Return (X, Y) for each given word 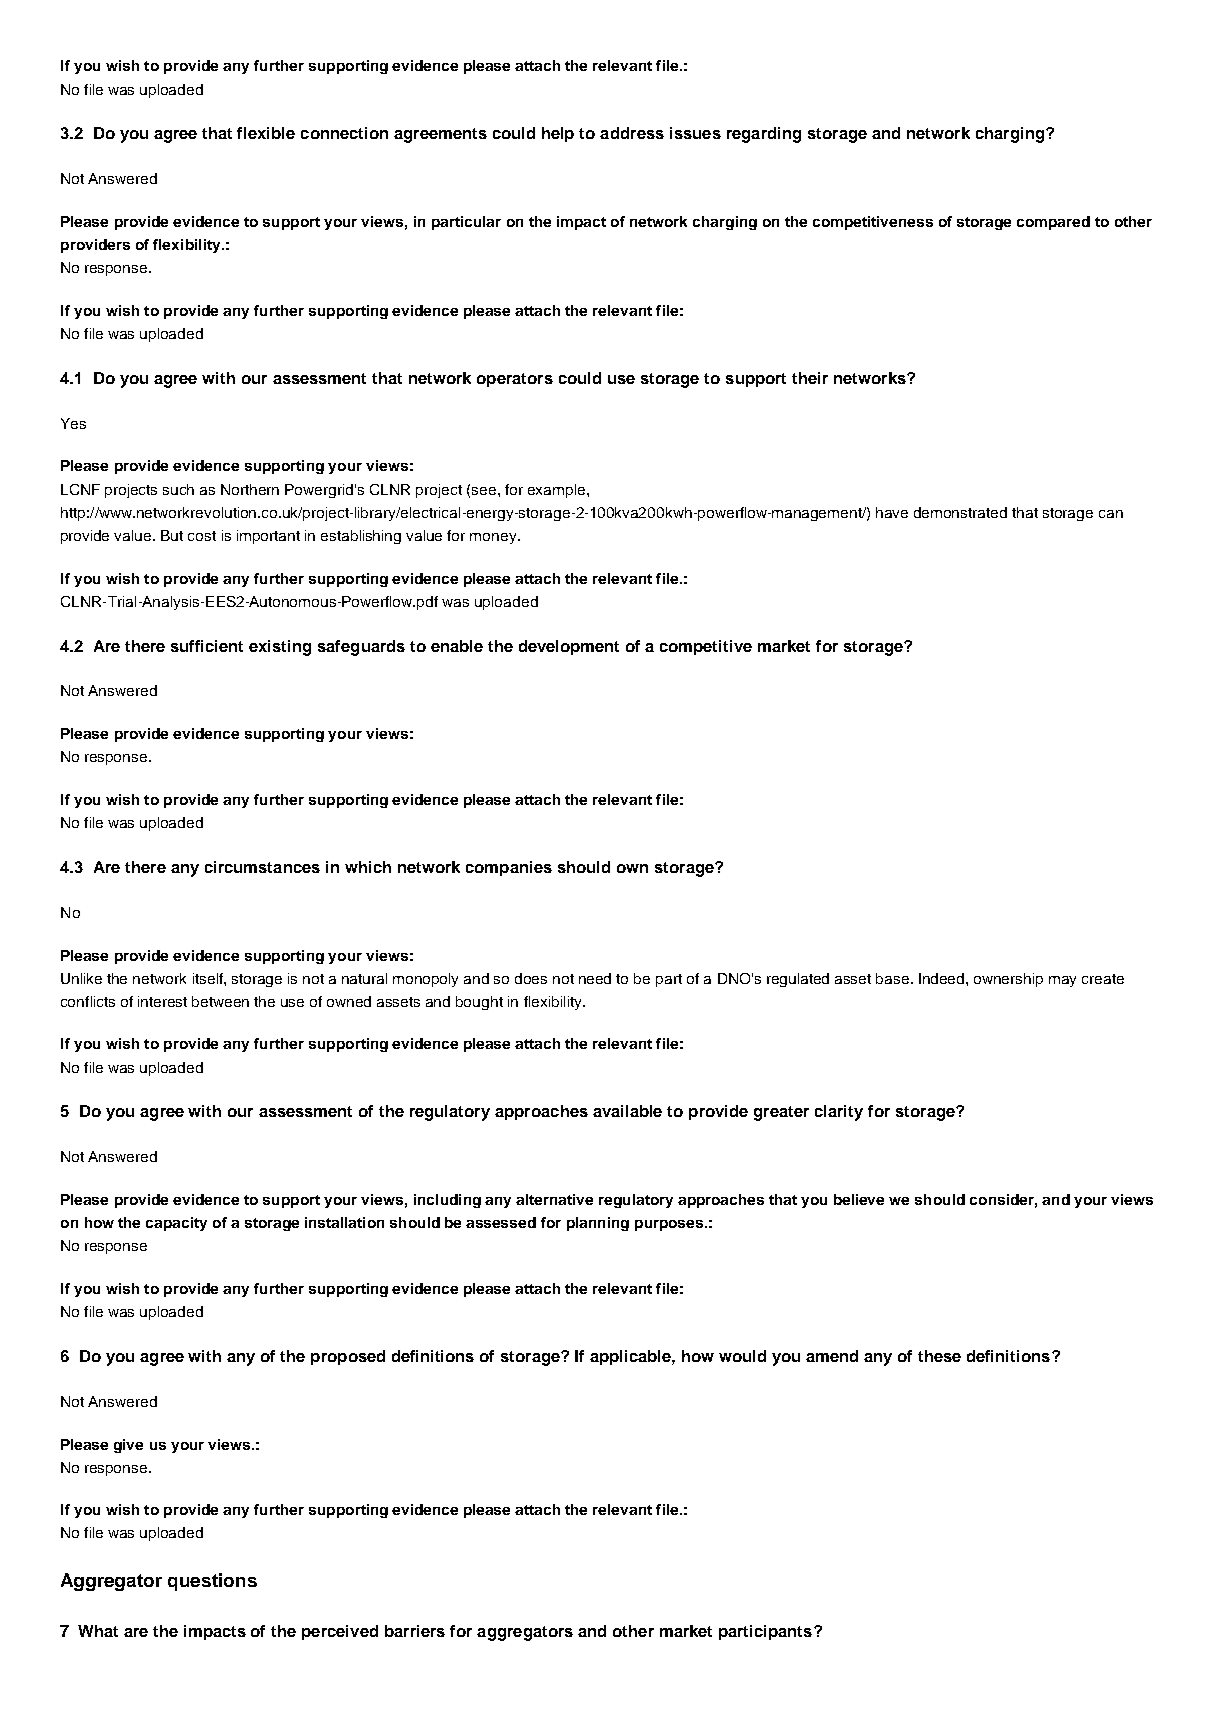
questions (212, 1582)
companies (509, 868)
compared (1053, 223)
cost (202, 536)
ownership (1008, 980)
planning (598, 1224)
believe (859, 1199)
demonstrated (960, 512)
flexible (266, 133)
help (558, 134)
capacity (176, 1224)
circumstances (262, 867)
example (558, 491)
